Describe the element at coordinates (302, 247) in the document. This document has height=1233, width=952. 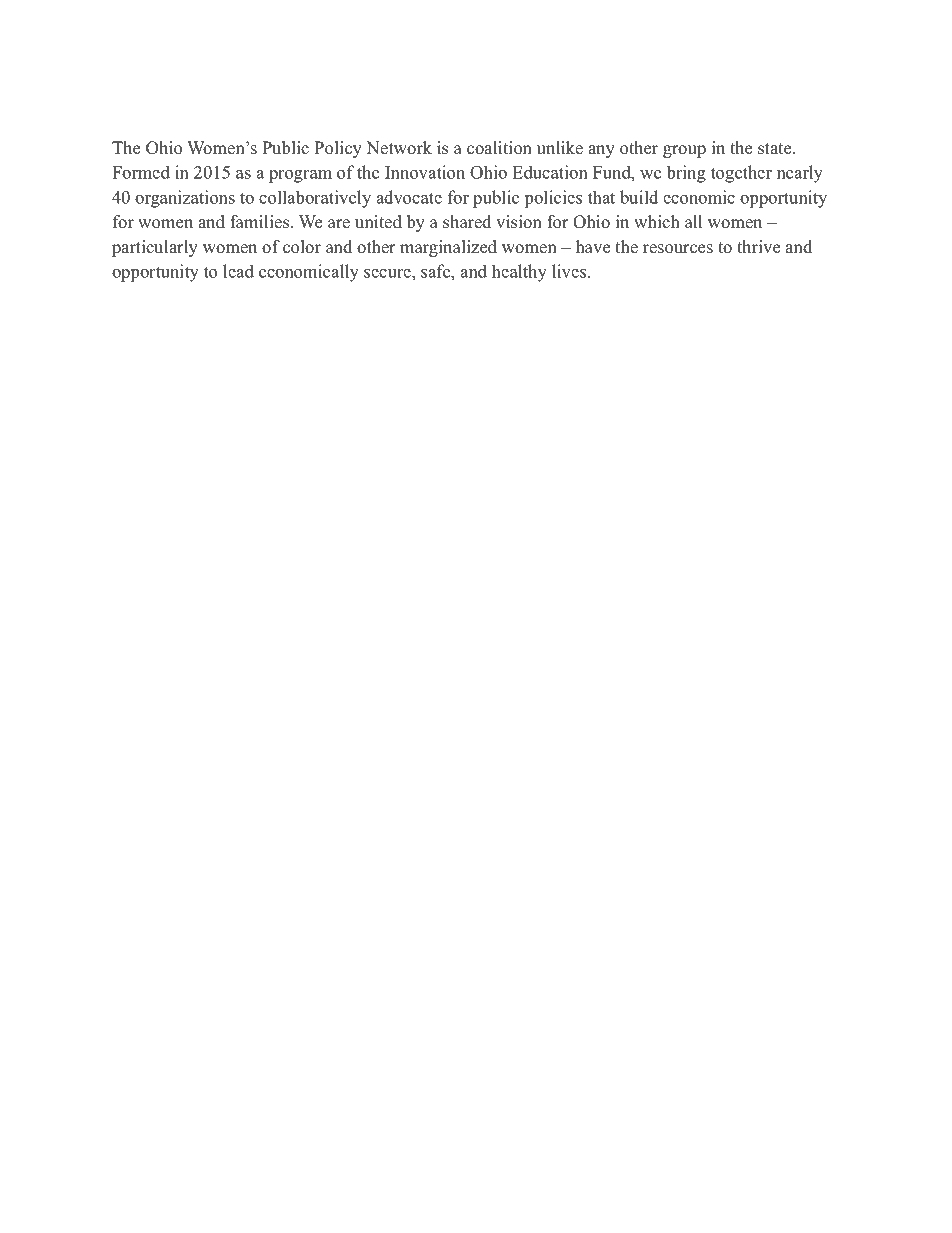
I see `color` at that location.
